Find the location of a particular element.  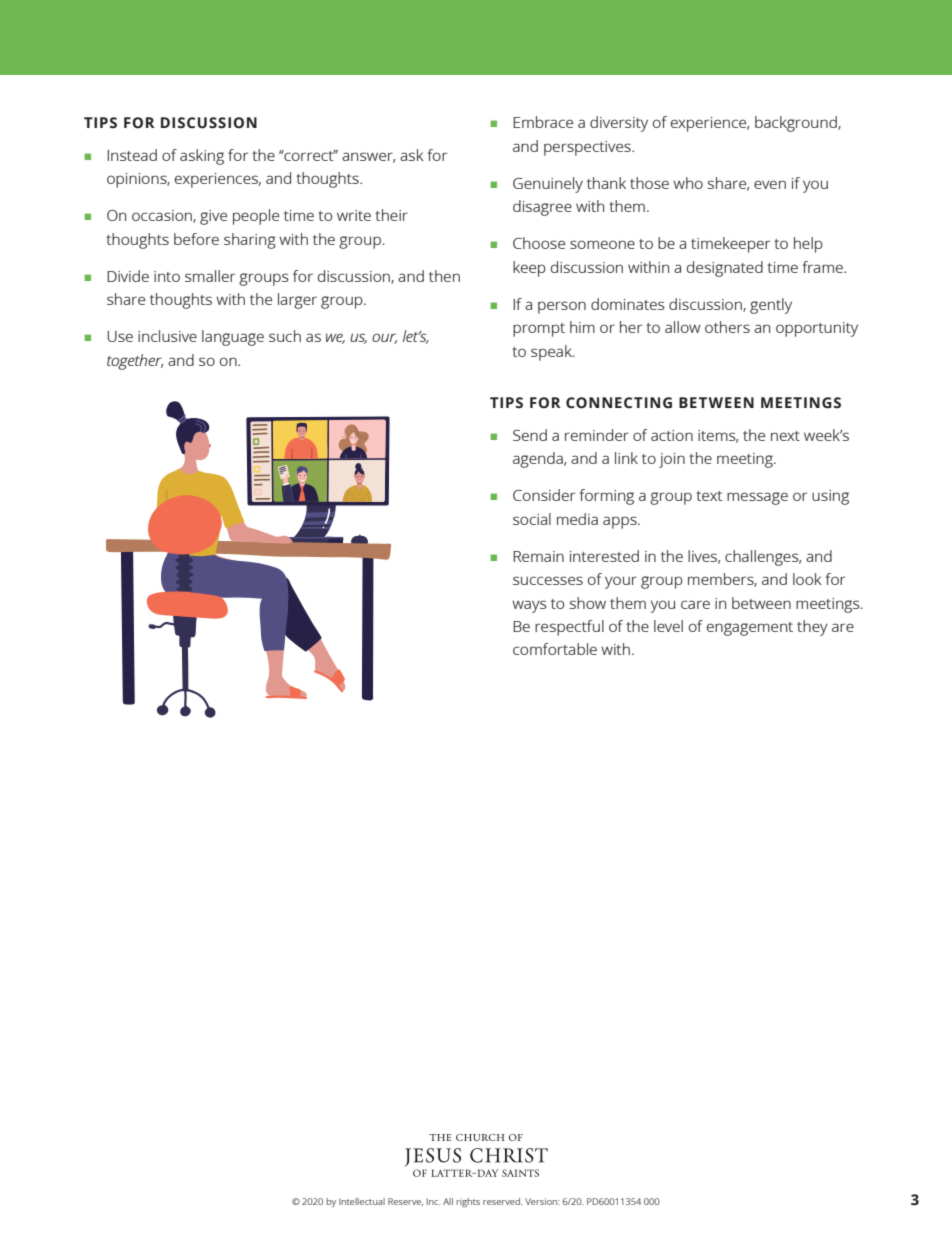

comfortable is located at coordinates (555, 649).
